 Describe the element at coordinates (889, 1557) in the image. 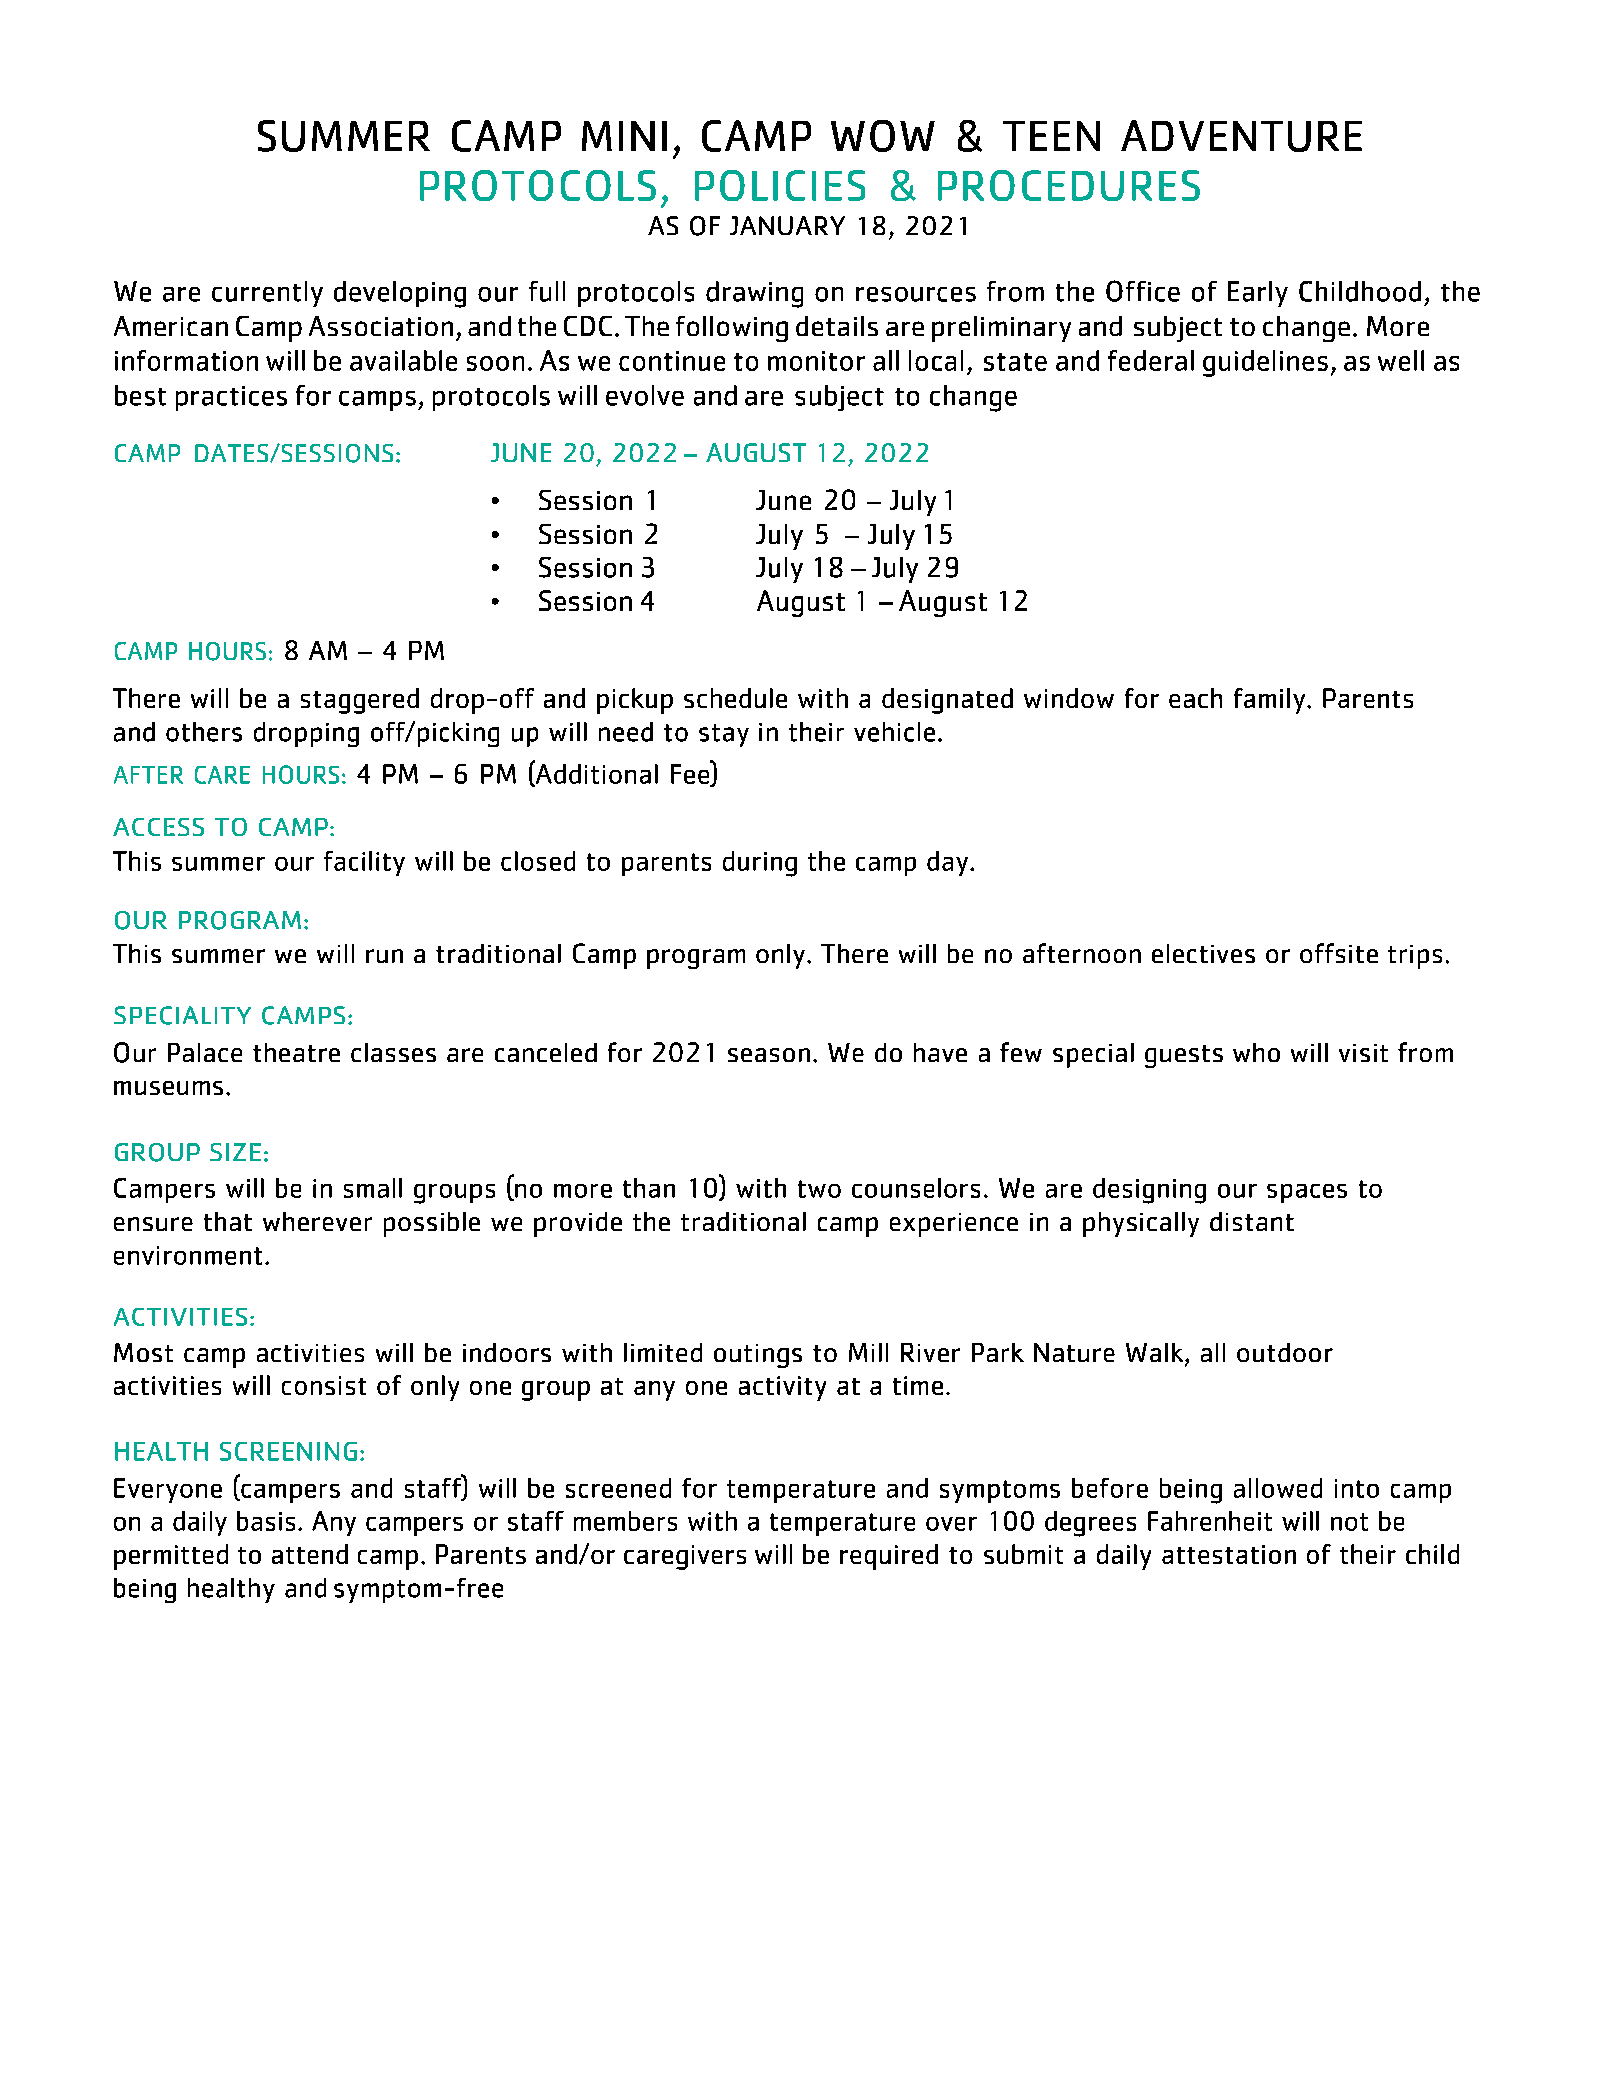

I see `required` at that location.
